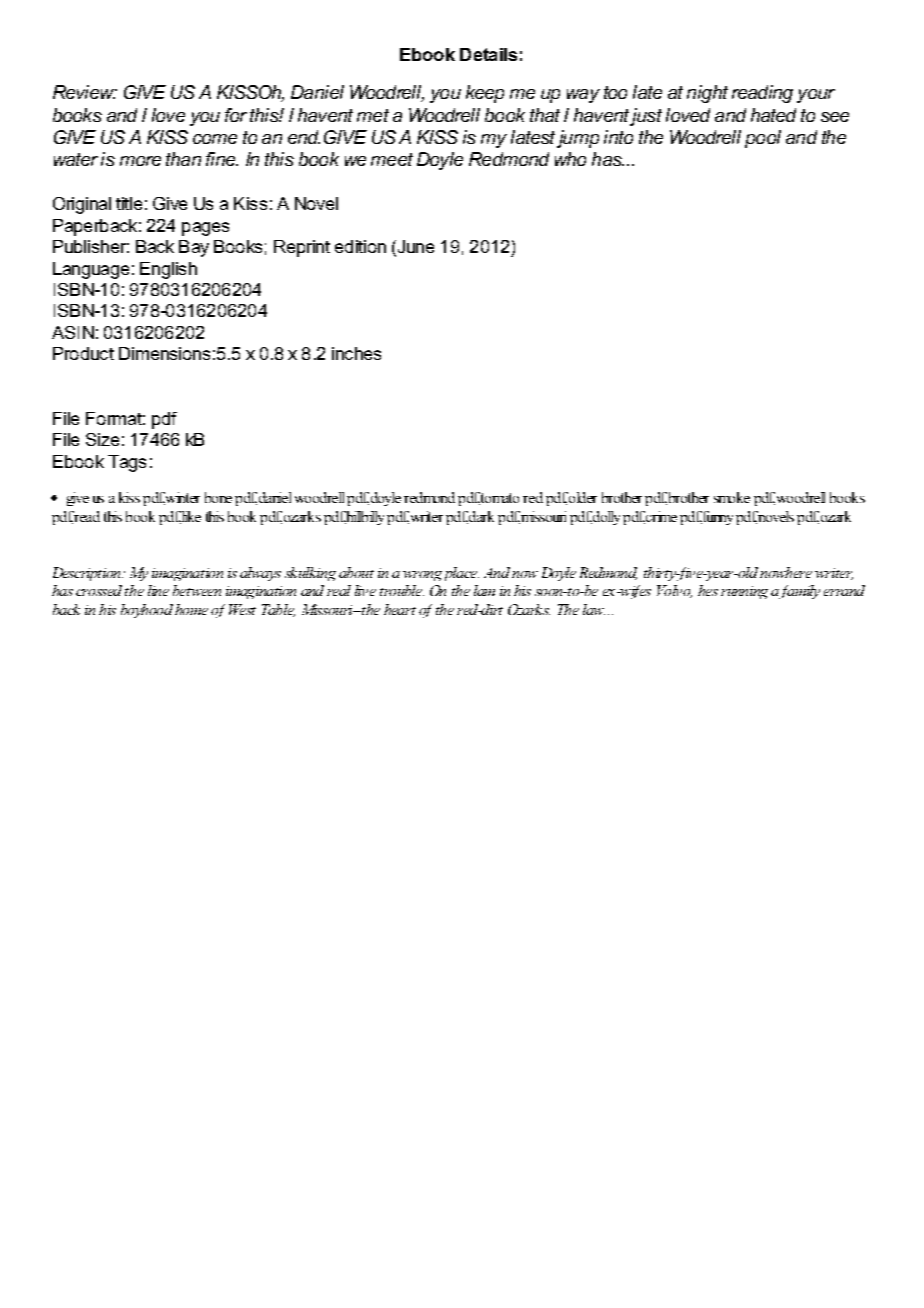 This screenshot has height=1308, width=924. I want to click on between, so click(197, 590).
